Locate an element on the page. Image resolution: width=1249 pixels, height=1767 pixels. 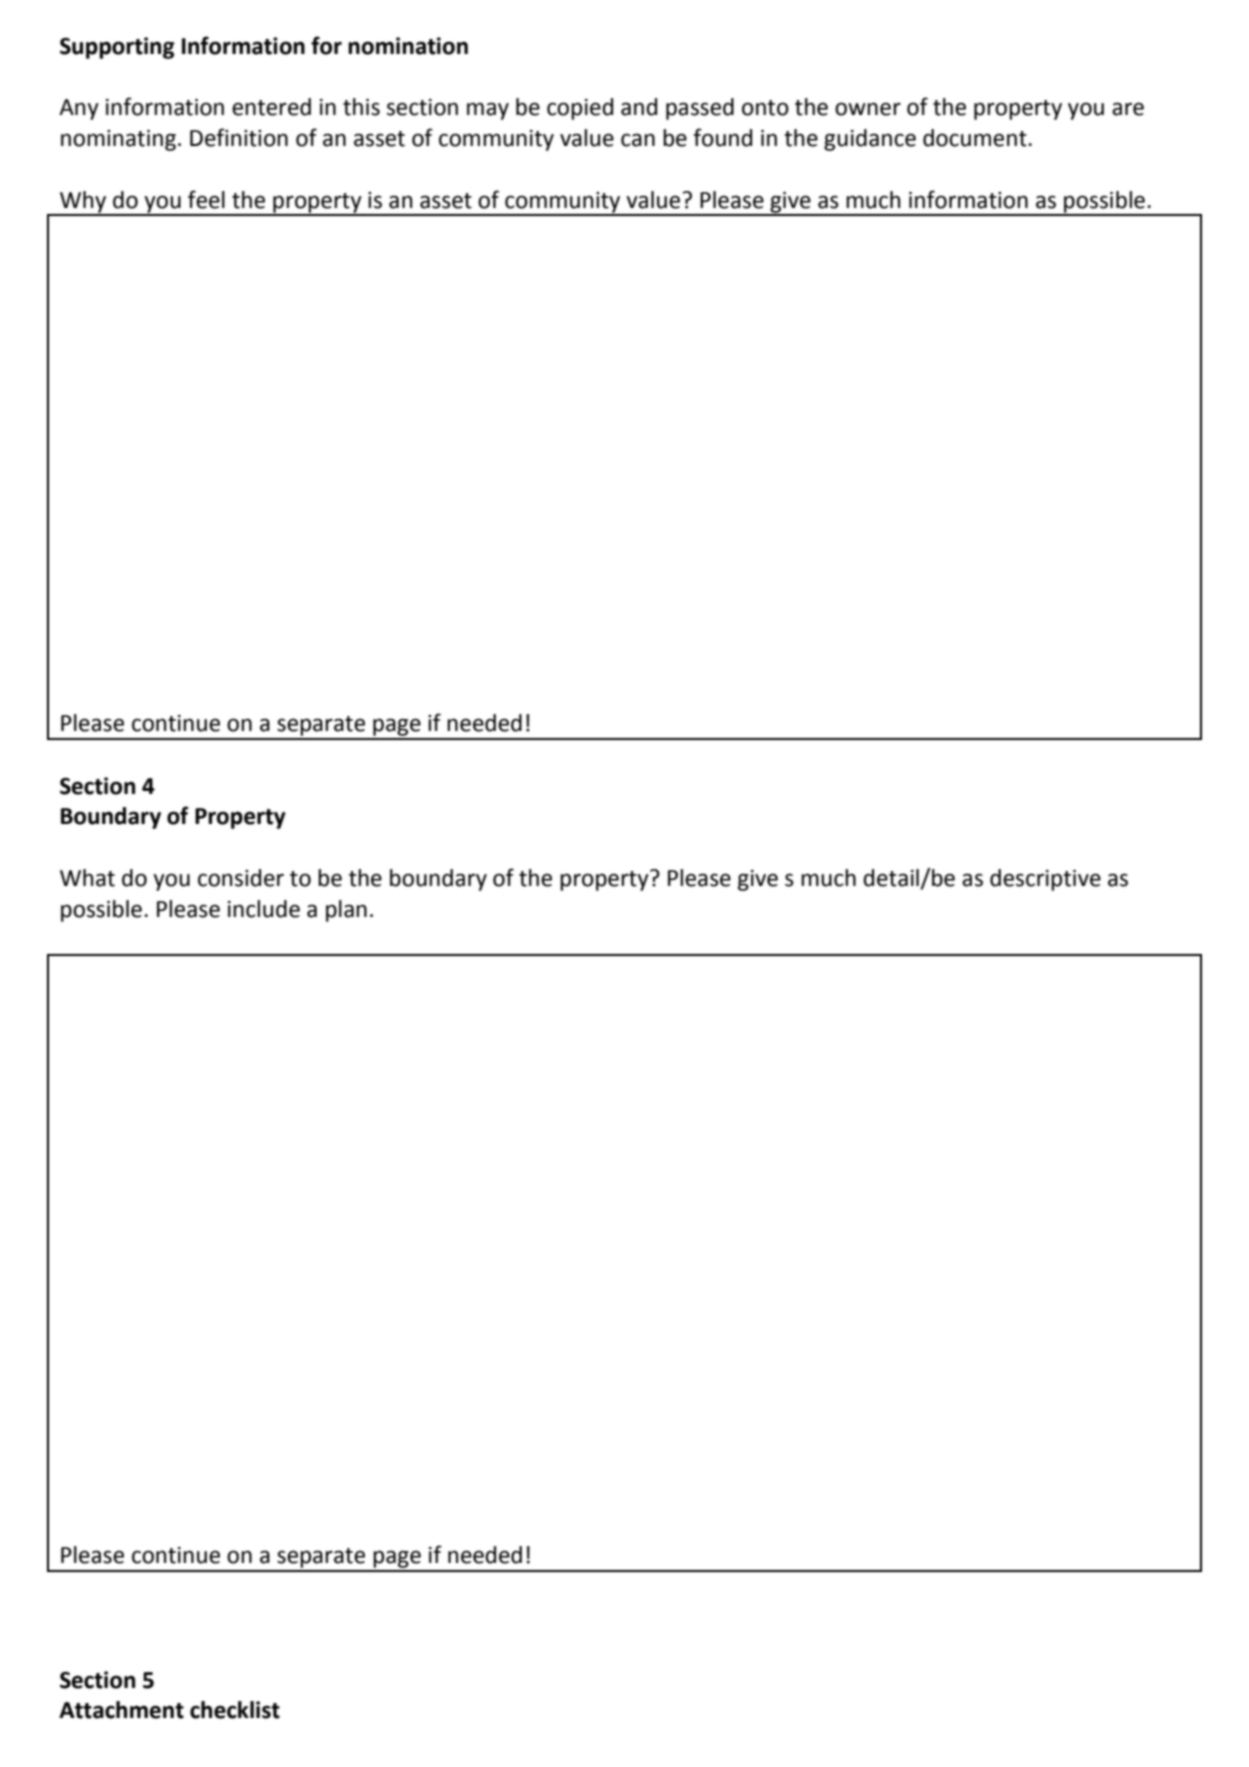
found is located at coordinates (722, 137).
